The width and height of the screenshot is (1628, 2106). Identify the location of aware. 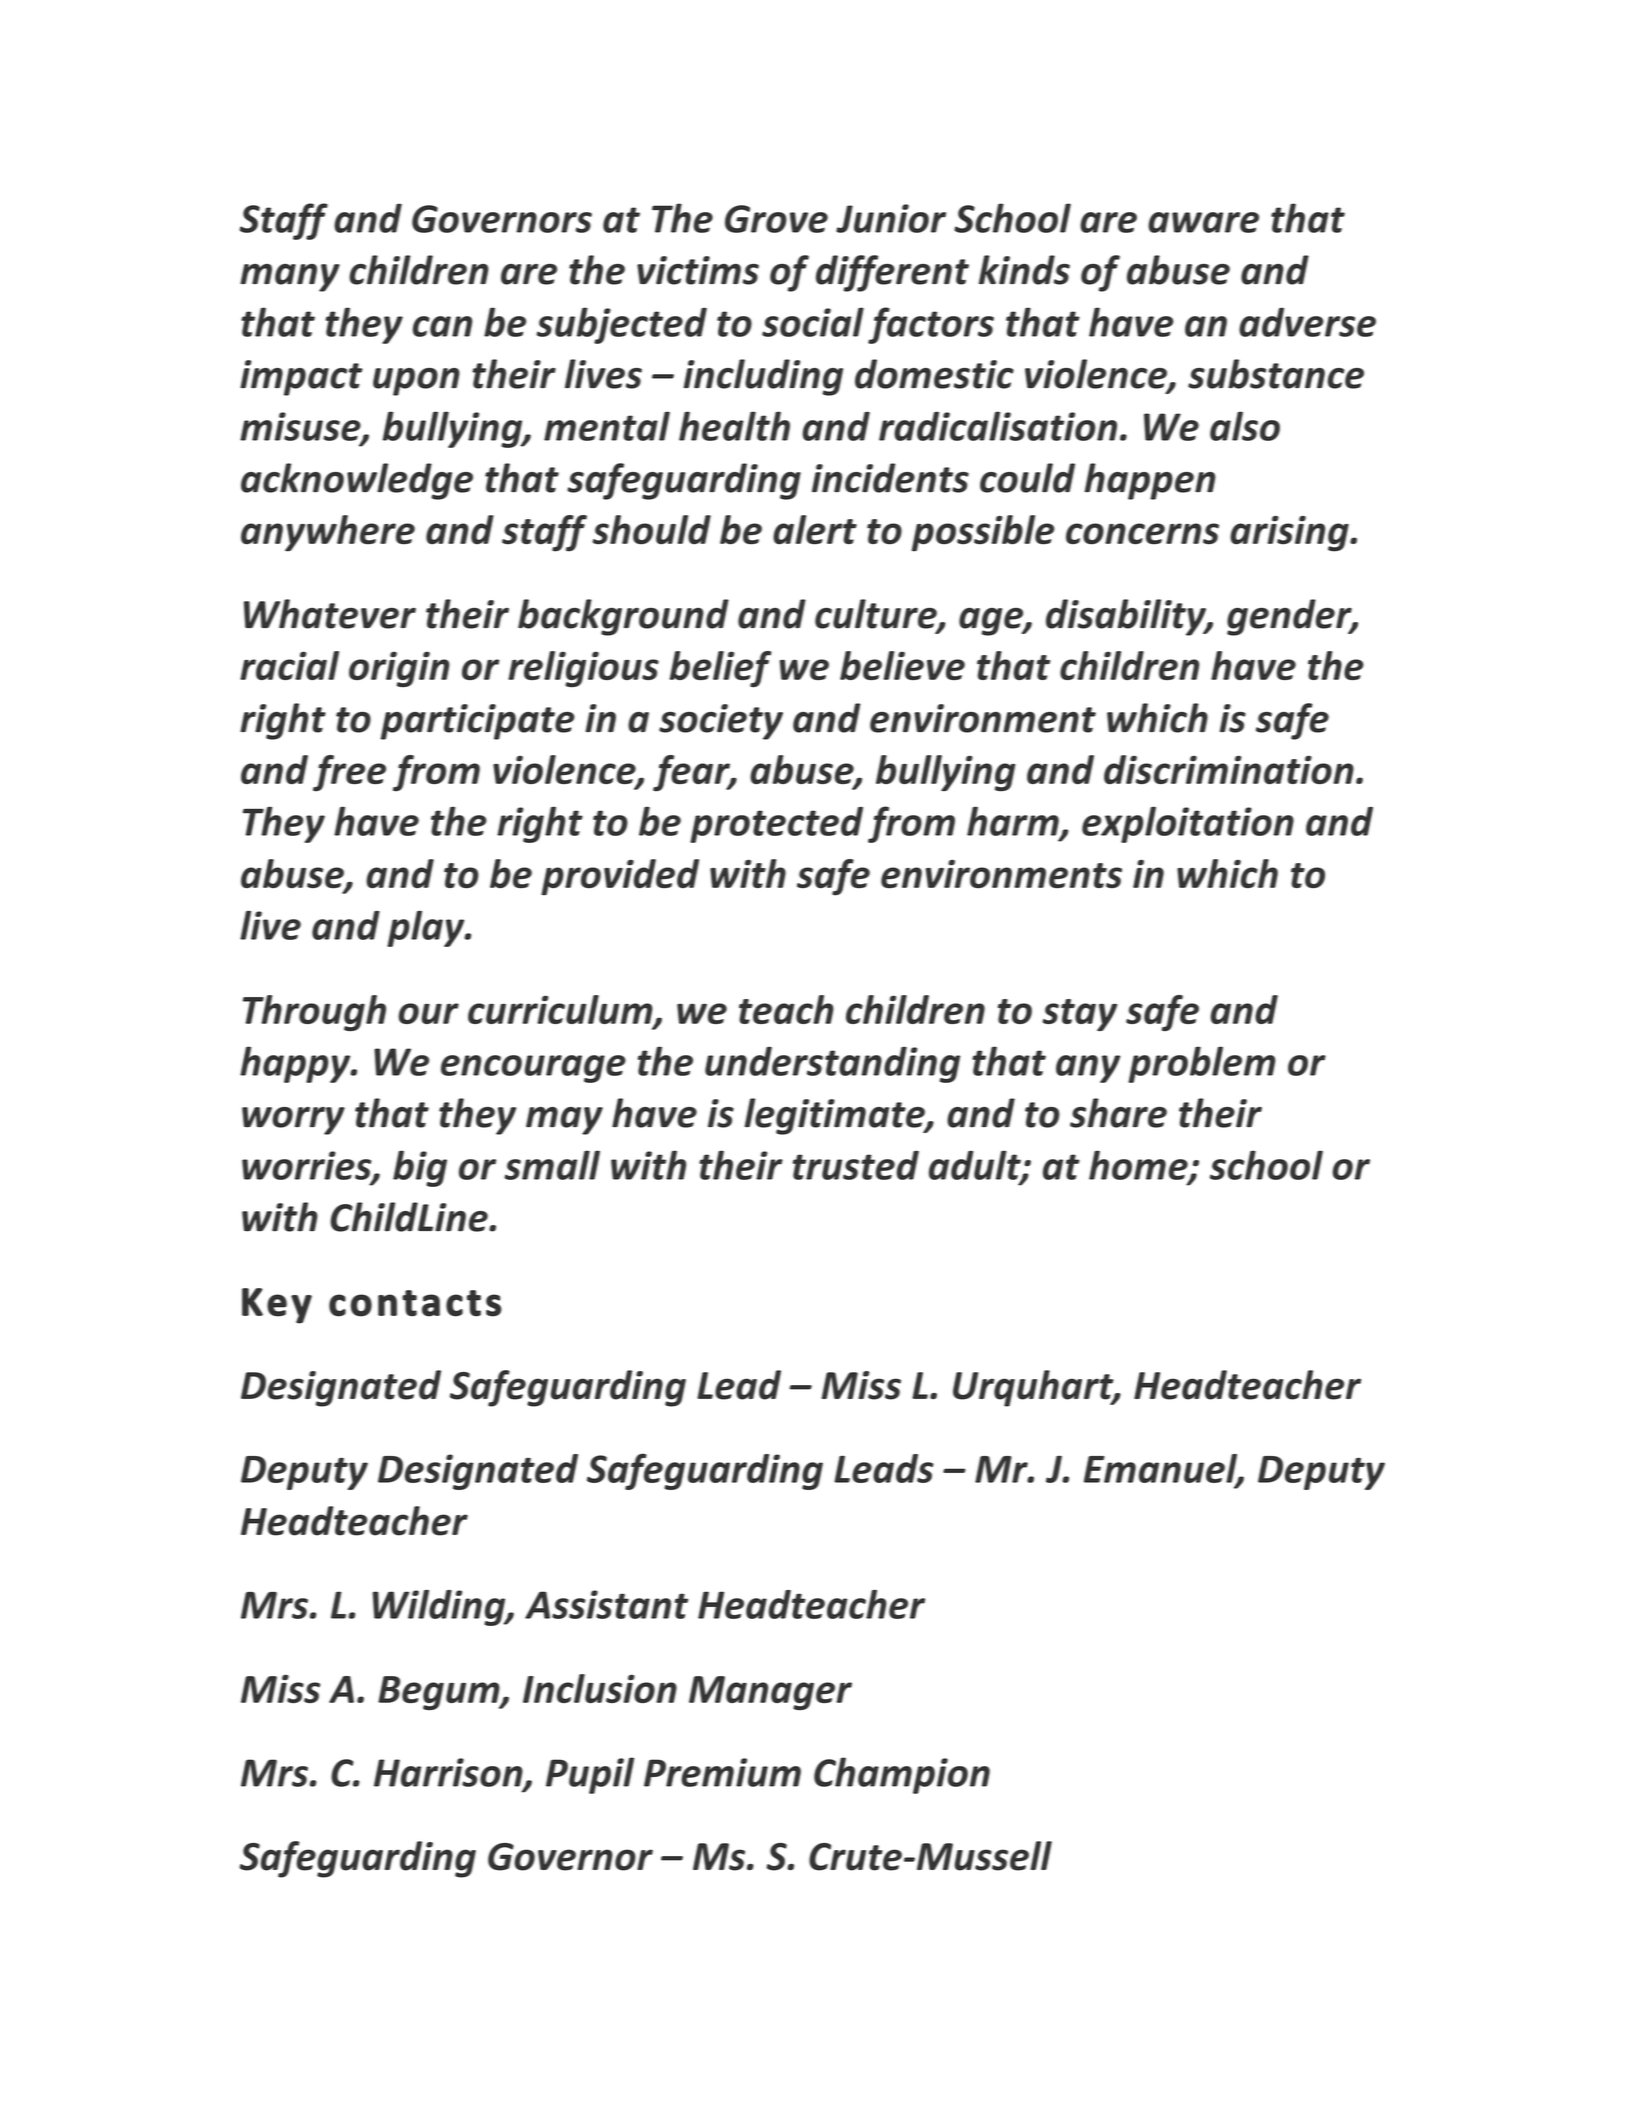
(1203, 222).
